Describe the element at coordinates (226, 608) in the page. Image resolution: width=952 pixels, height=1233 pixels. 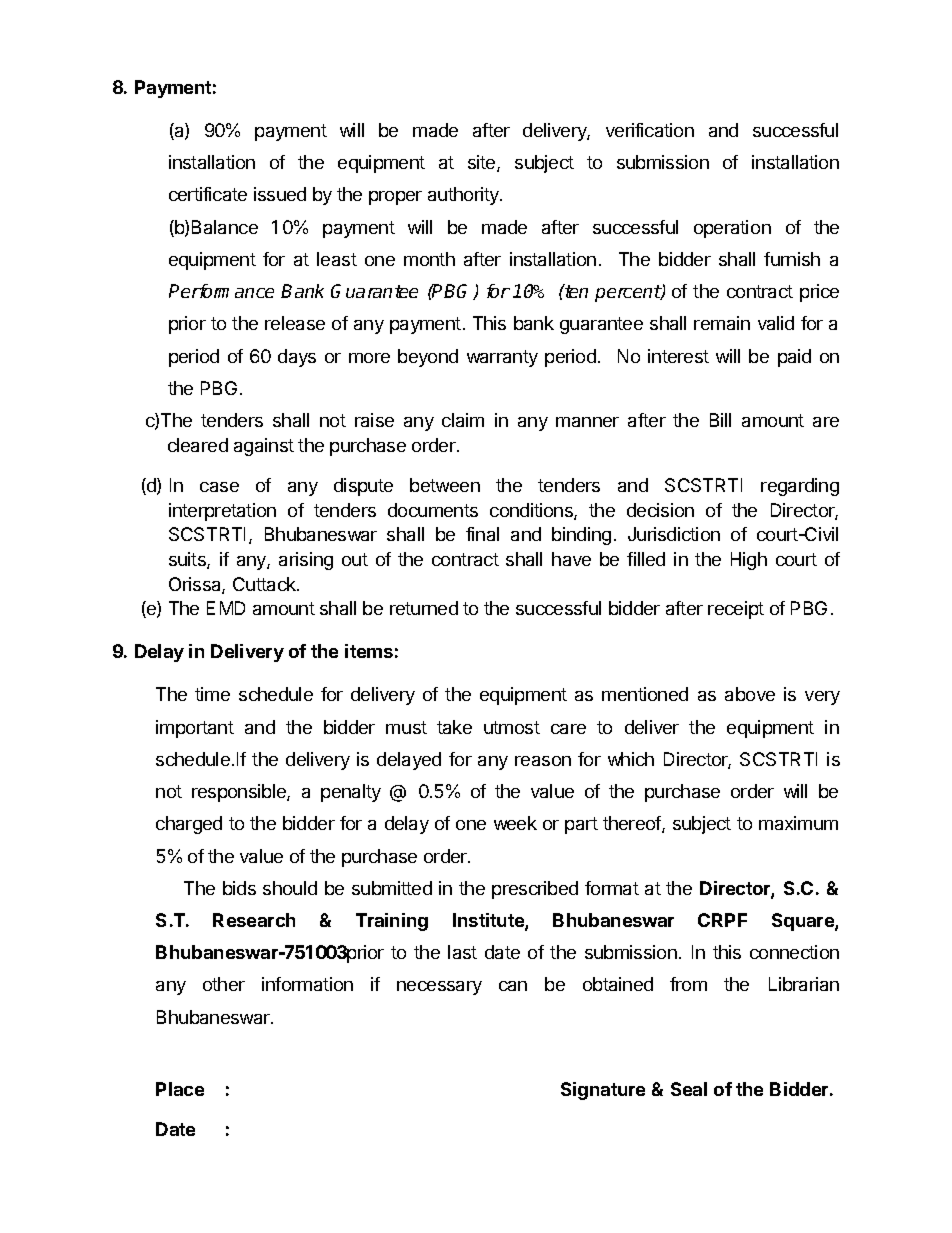
I see `EMD` at that location.
